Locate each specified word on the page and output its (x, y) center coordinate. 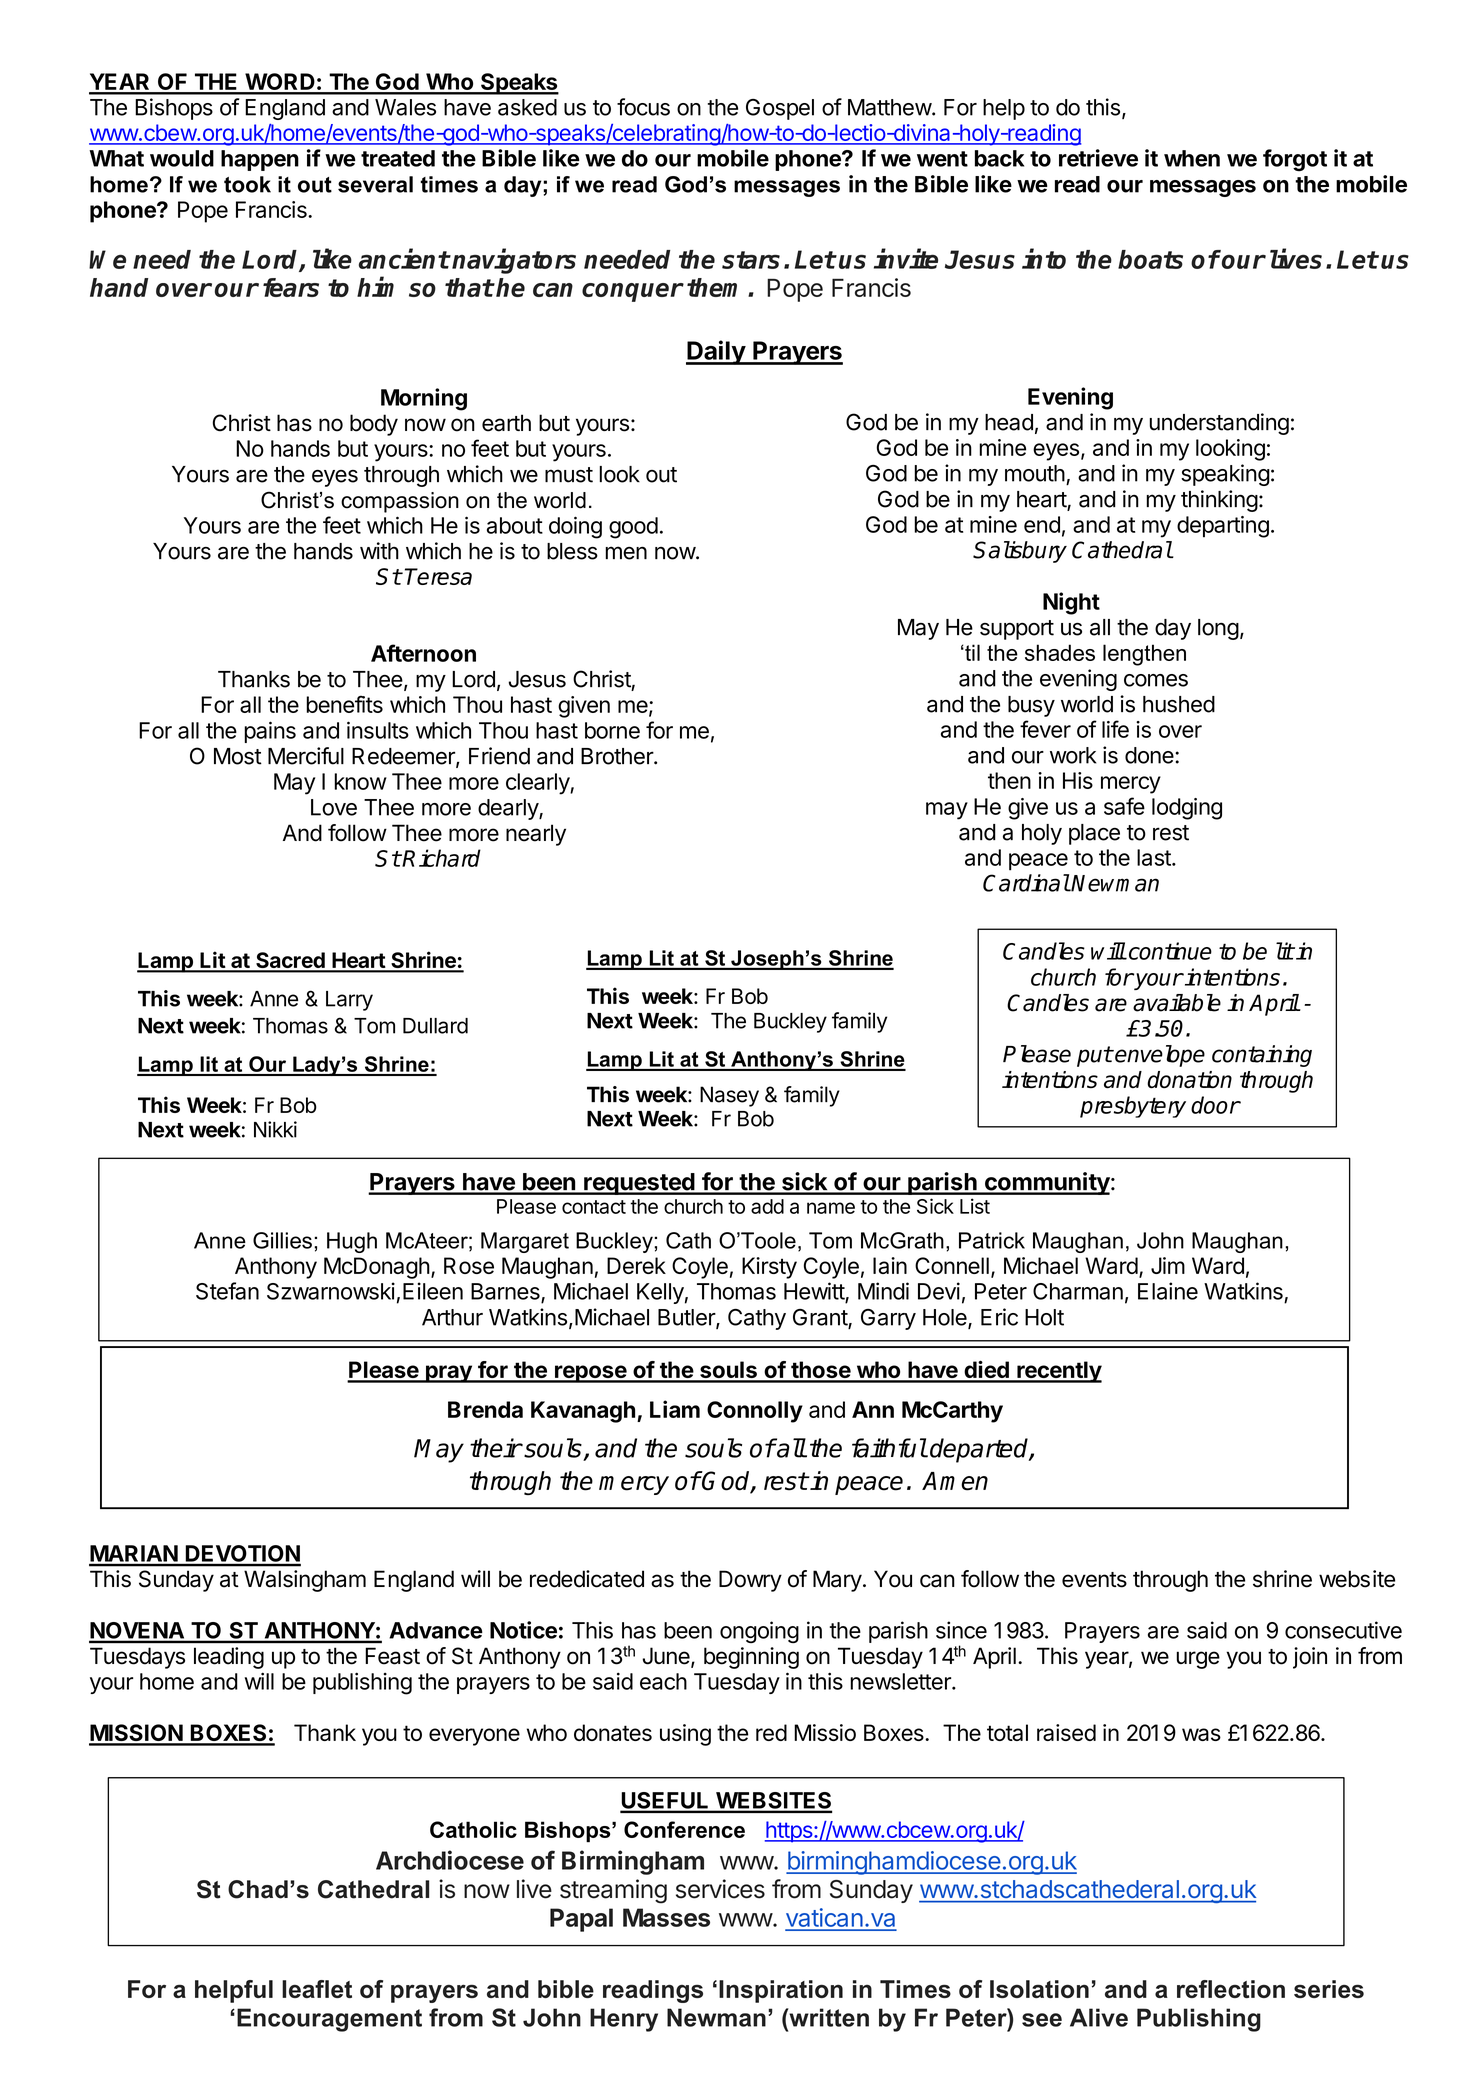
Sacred (290, 961)
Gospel (780, 109)
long (1218, 629)
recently (1058, 1372)
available (1177, 1003)
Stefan (227, 1291)
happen (260, 160)
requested (639, 1184)
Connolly (755, 1412)
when (1192, 158)
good (633, 528)
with (379, 551)
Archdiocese (450, 1860)
